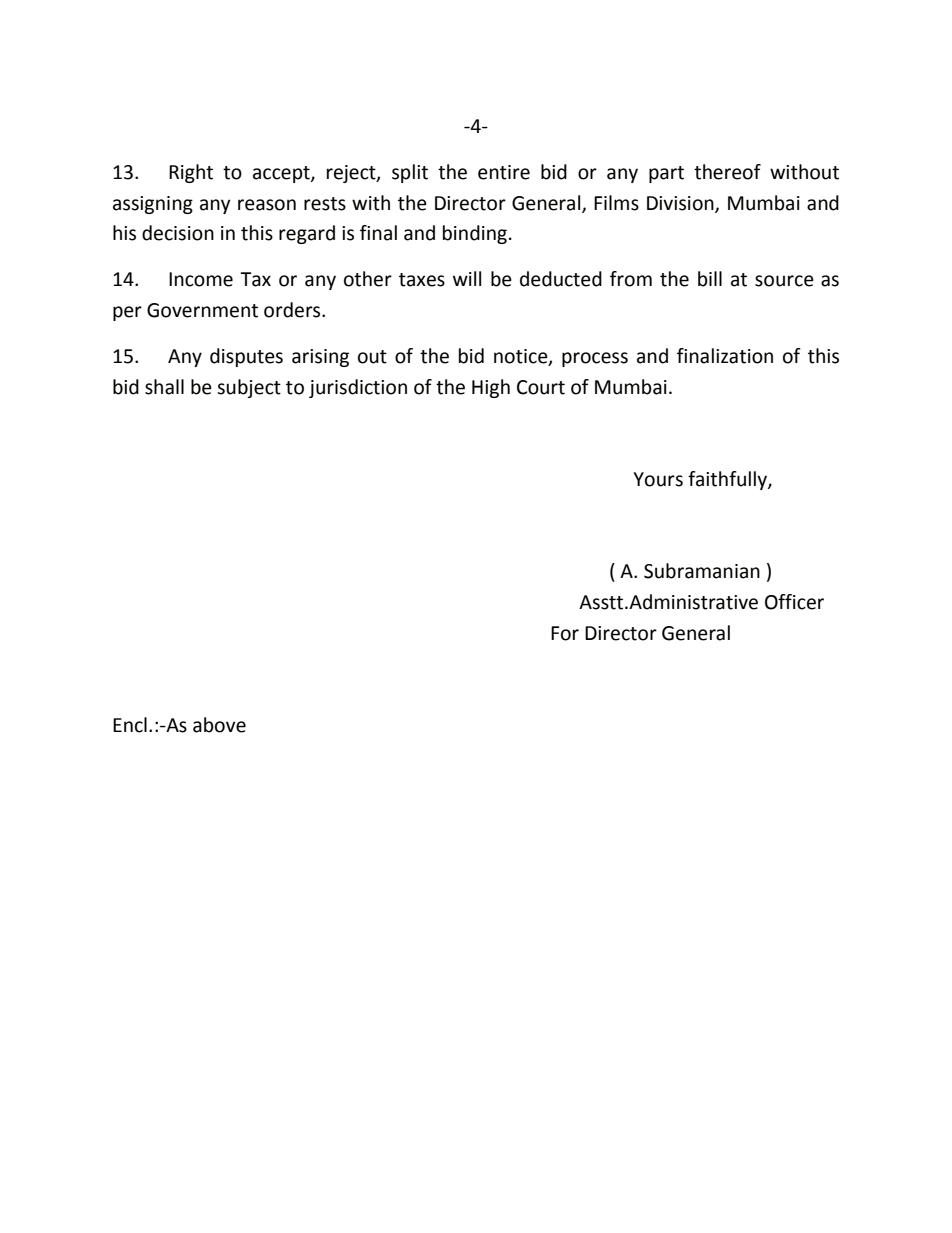 Image resolution: width=952 pixels, height=1233 pixels. What do you see at coordinates (504, 172) in the document?
I see `entire` at bounding box center [504, 172].
